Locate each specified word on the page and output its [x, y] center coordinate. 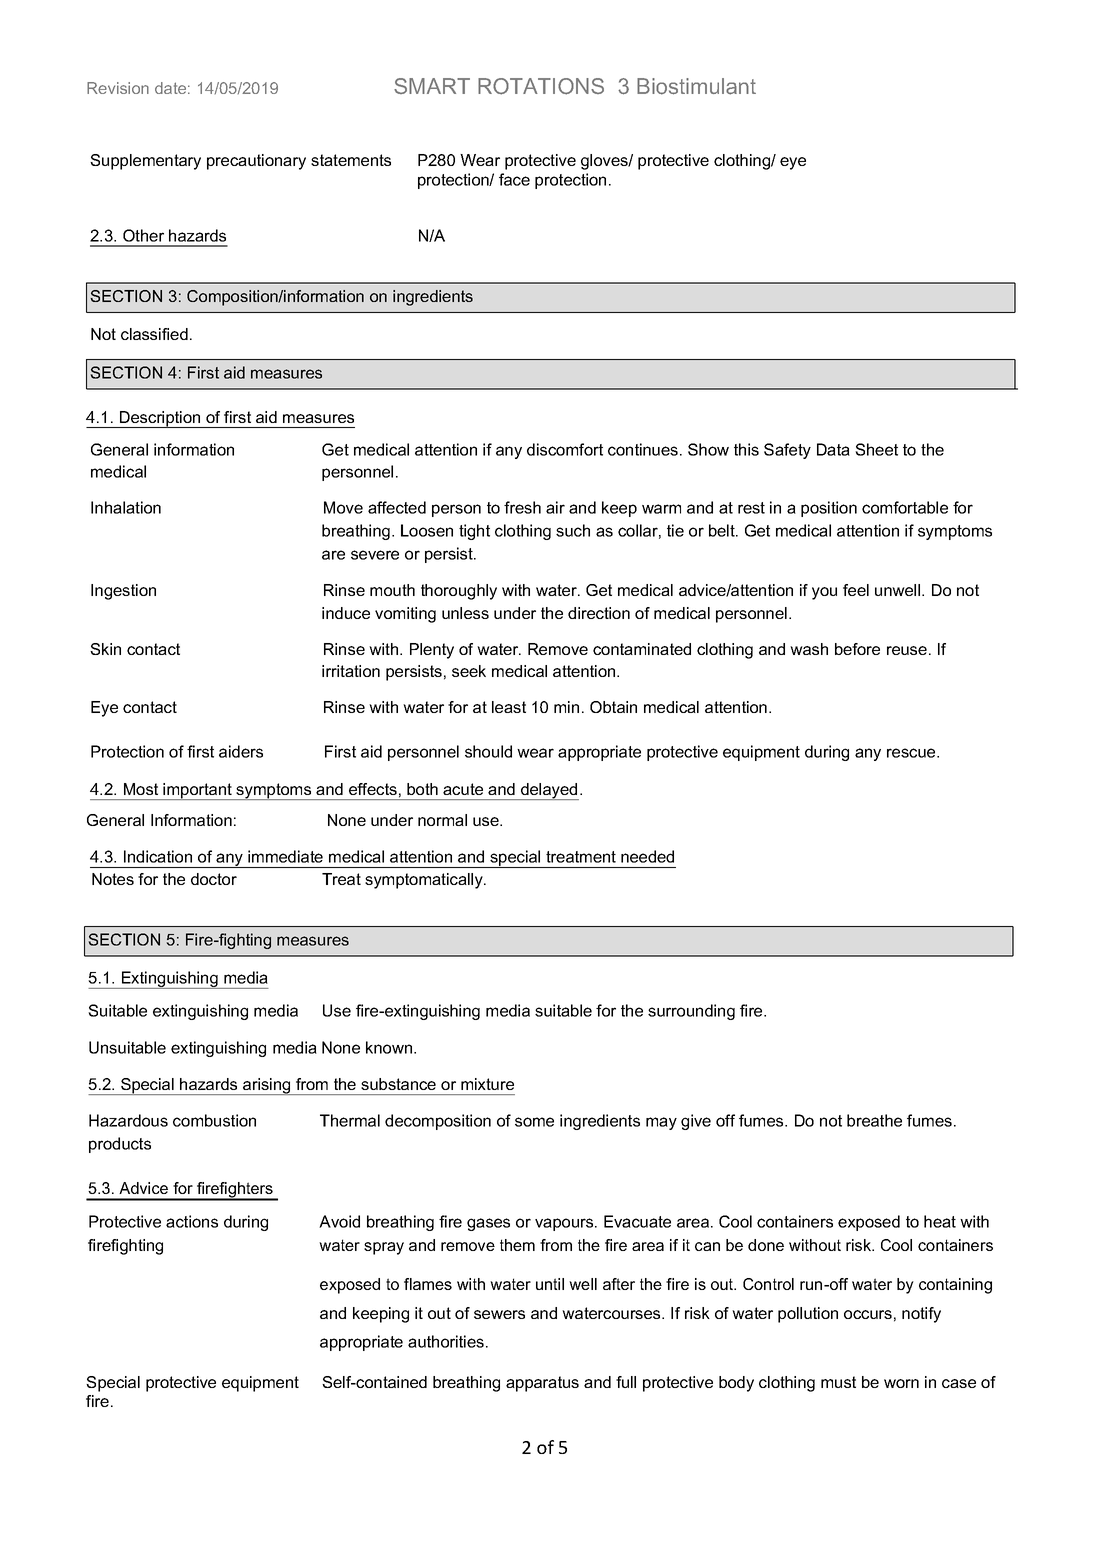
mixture [487, 1084]
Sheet [876, 449]
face [514, 179]
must [838, 1382]
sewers [499, 1314]
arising [267, 1086]
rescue [912, 753]
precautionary [256, 162]
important [198, 791]
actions [192, 1221]
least [509, 707]
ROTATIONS [541, 86]
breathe [874, 1120]
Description [160, 419]
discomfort [565, 449]
